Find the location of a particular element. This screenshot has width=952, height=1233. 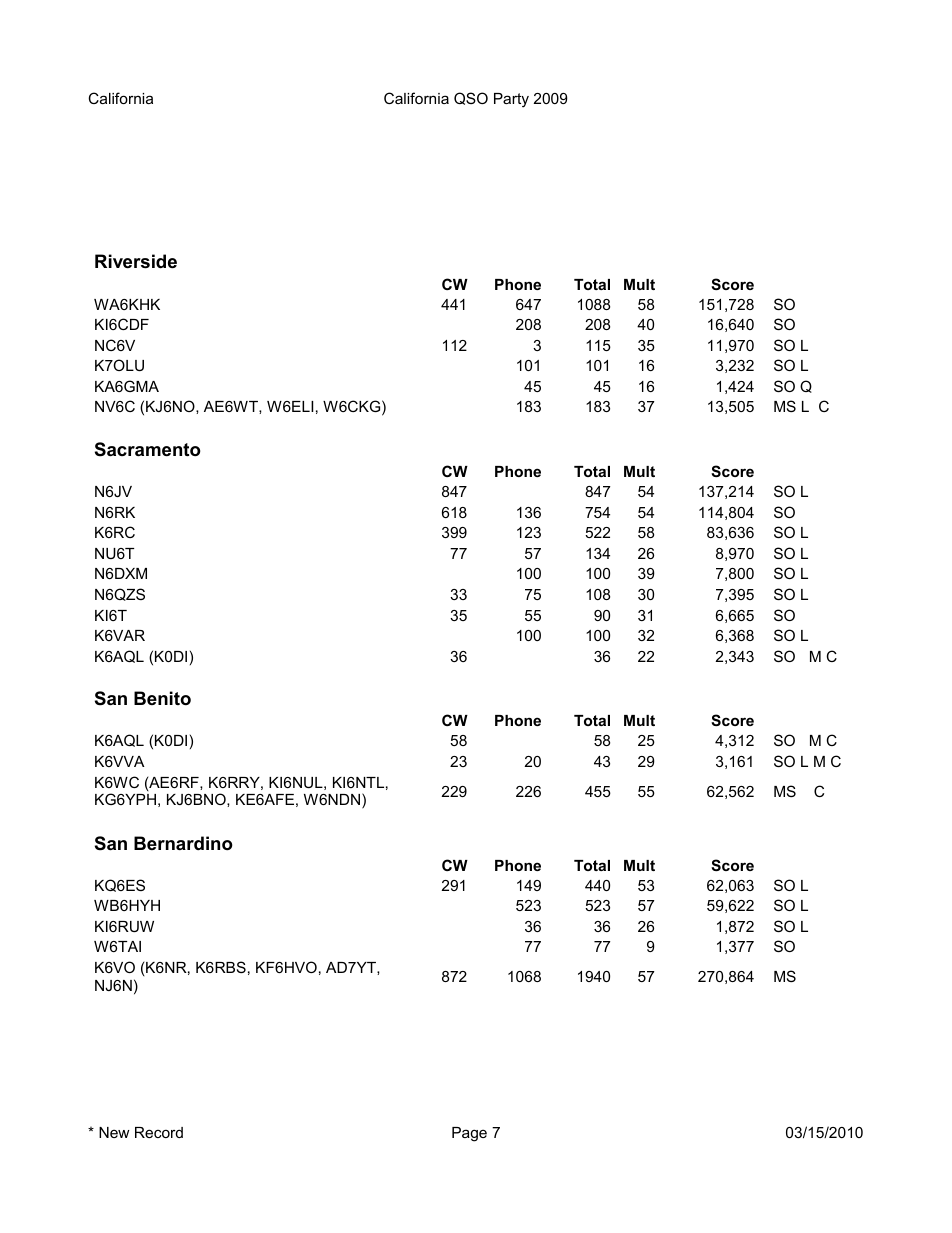

Bernardino is located at coordinates (183, 843).
